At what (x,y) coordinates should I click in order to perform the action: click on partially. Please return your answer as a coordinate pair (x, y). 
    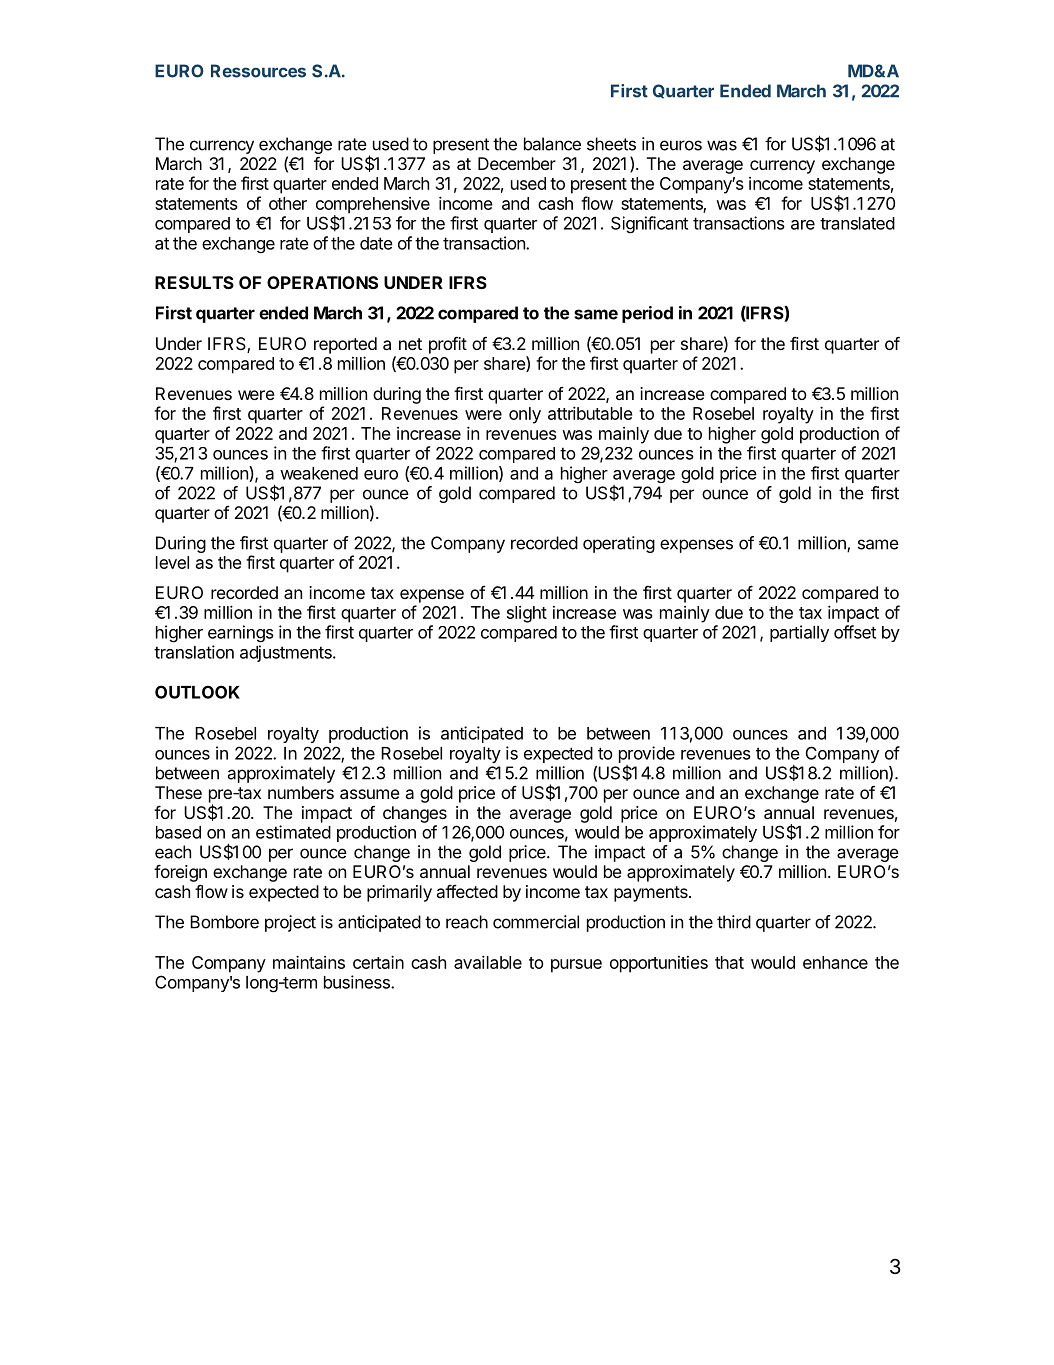
    Looking at the image, I should click on (799, 633).
